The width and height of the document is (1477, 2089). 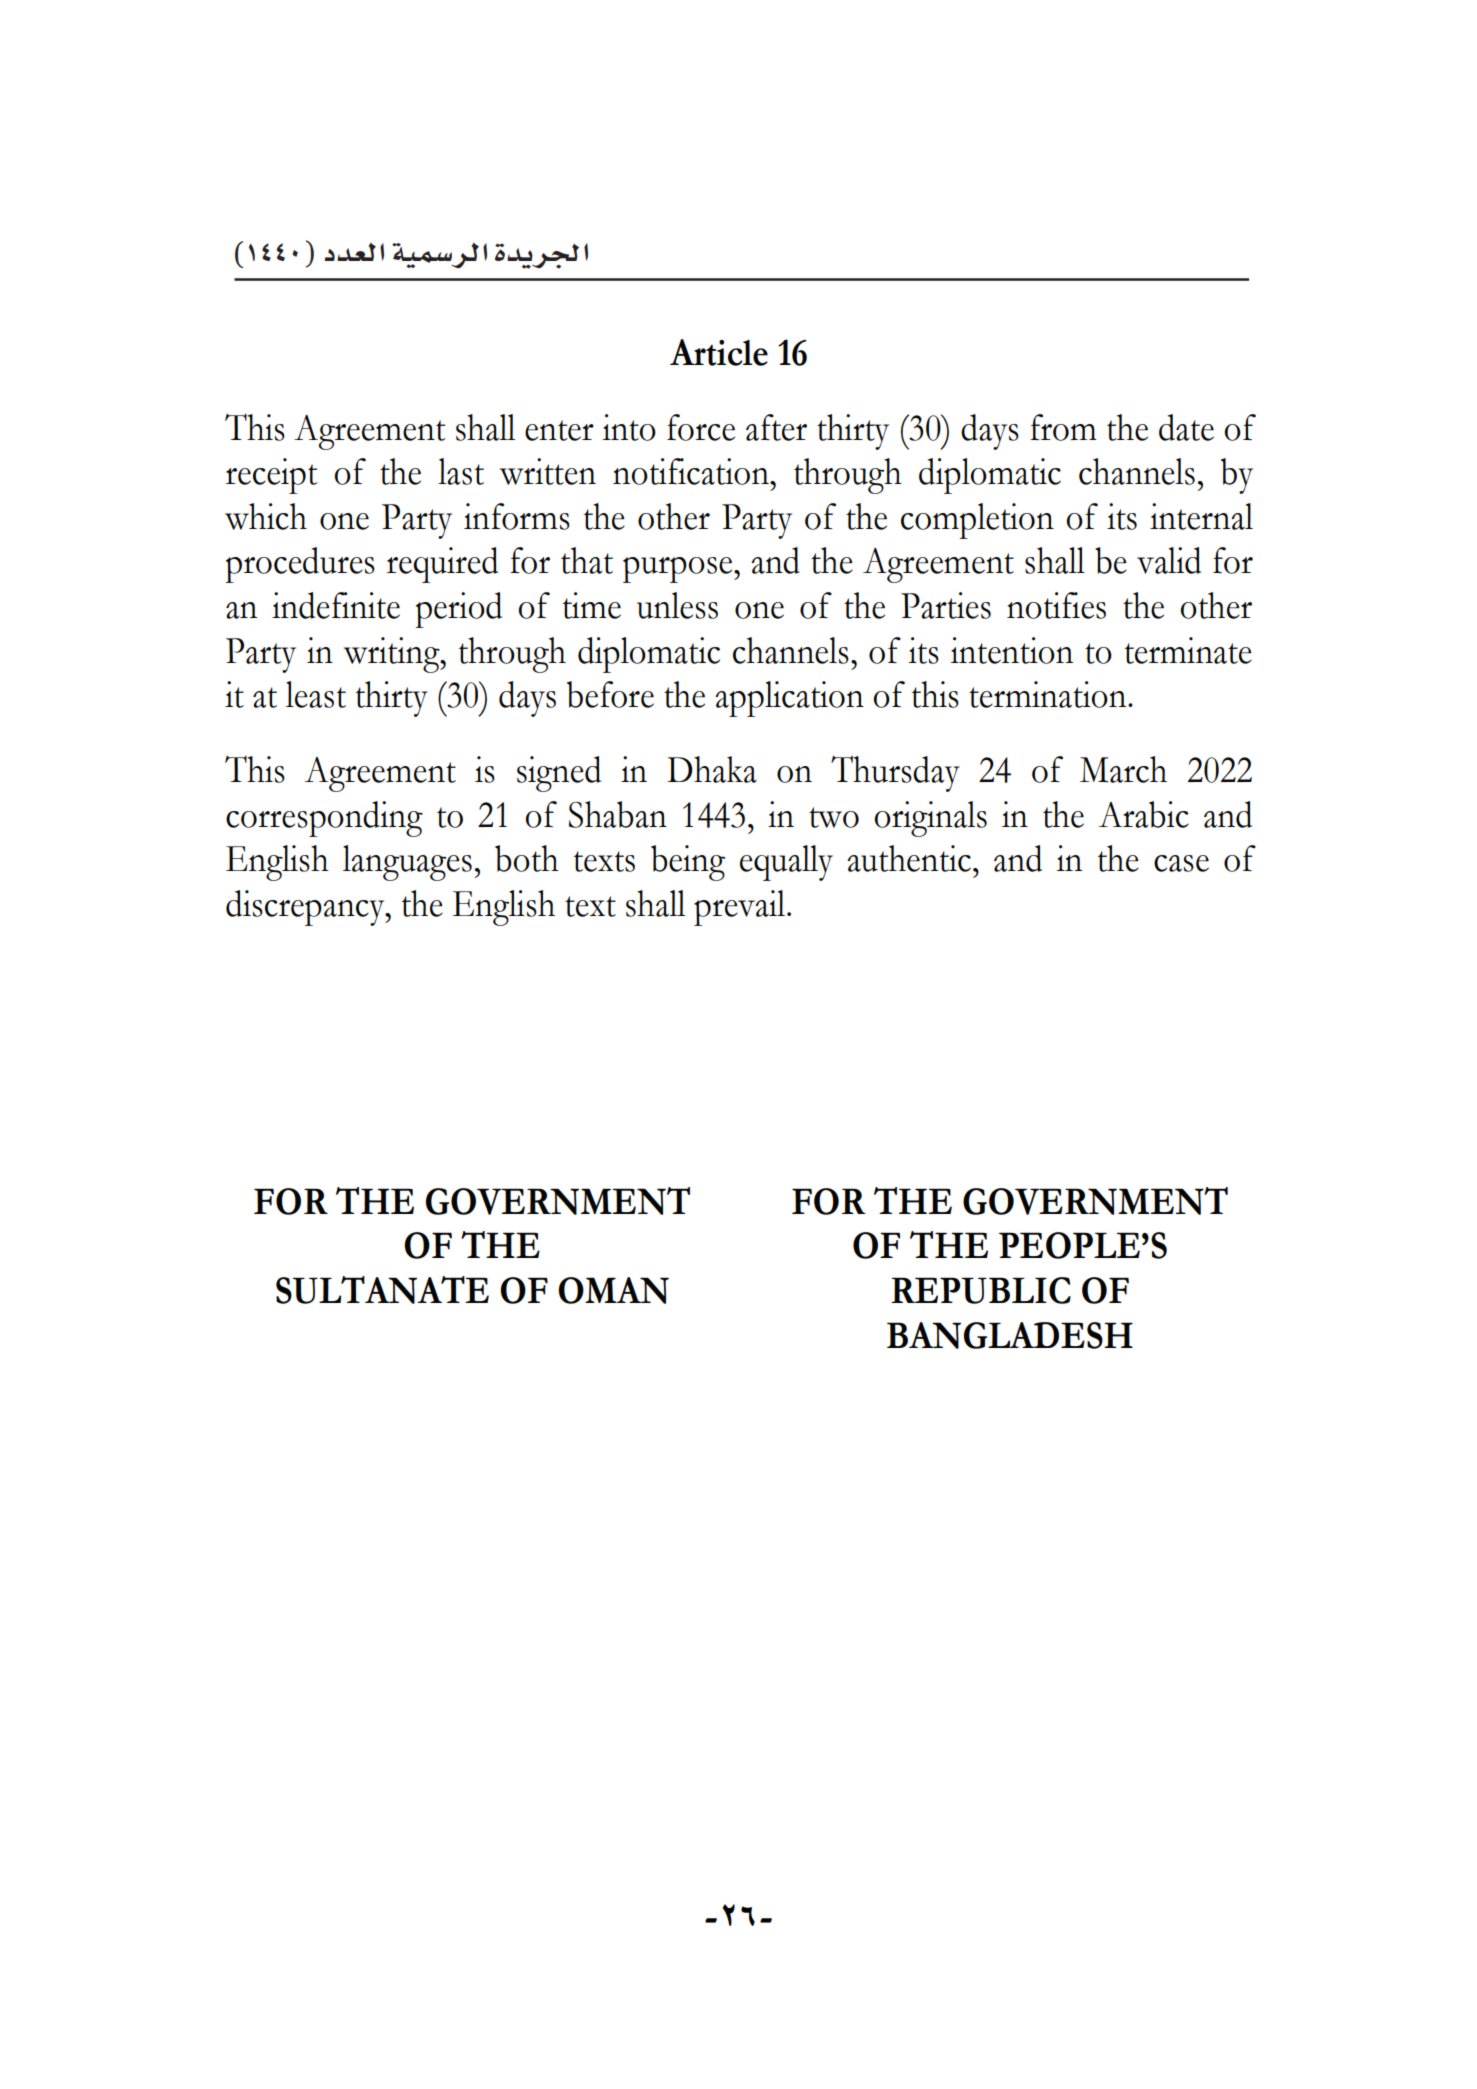 What do you see at coordinates (688, 863) in the document?
I see `being` at bounding box center [688, 863].
